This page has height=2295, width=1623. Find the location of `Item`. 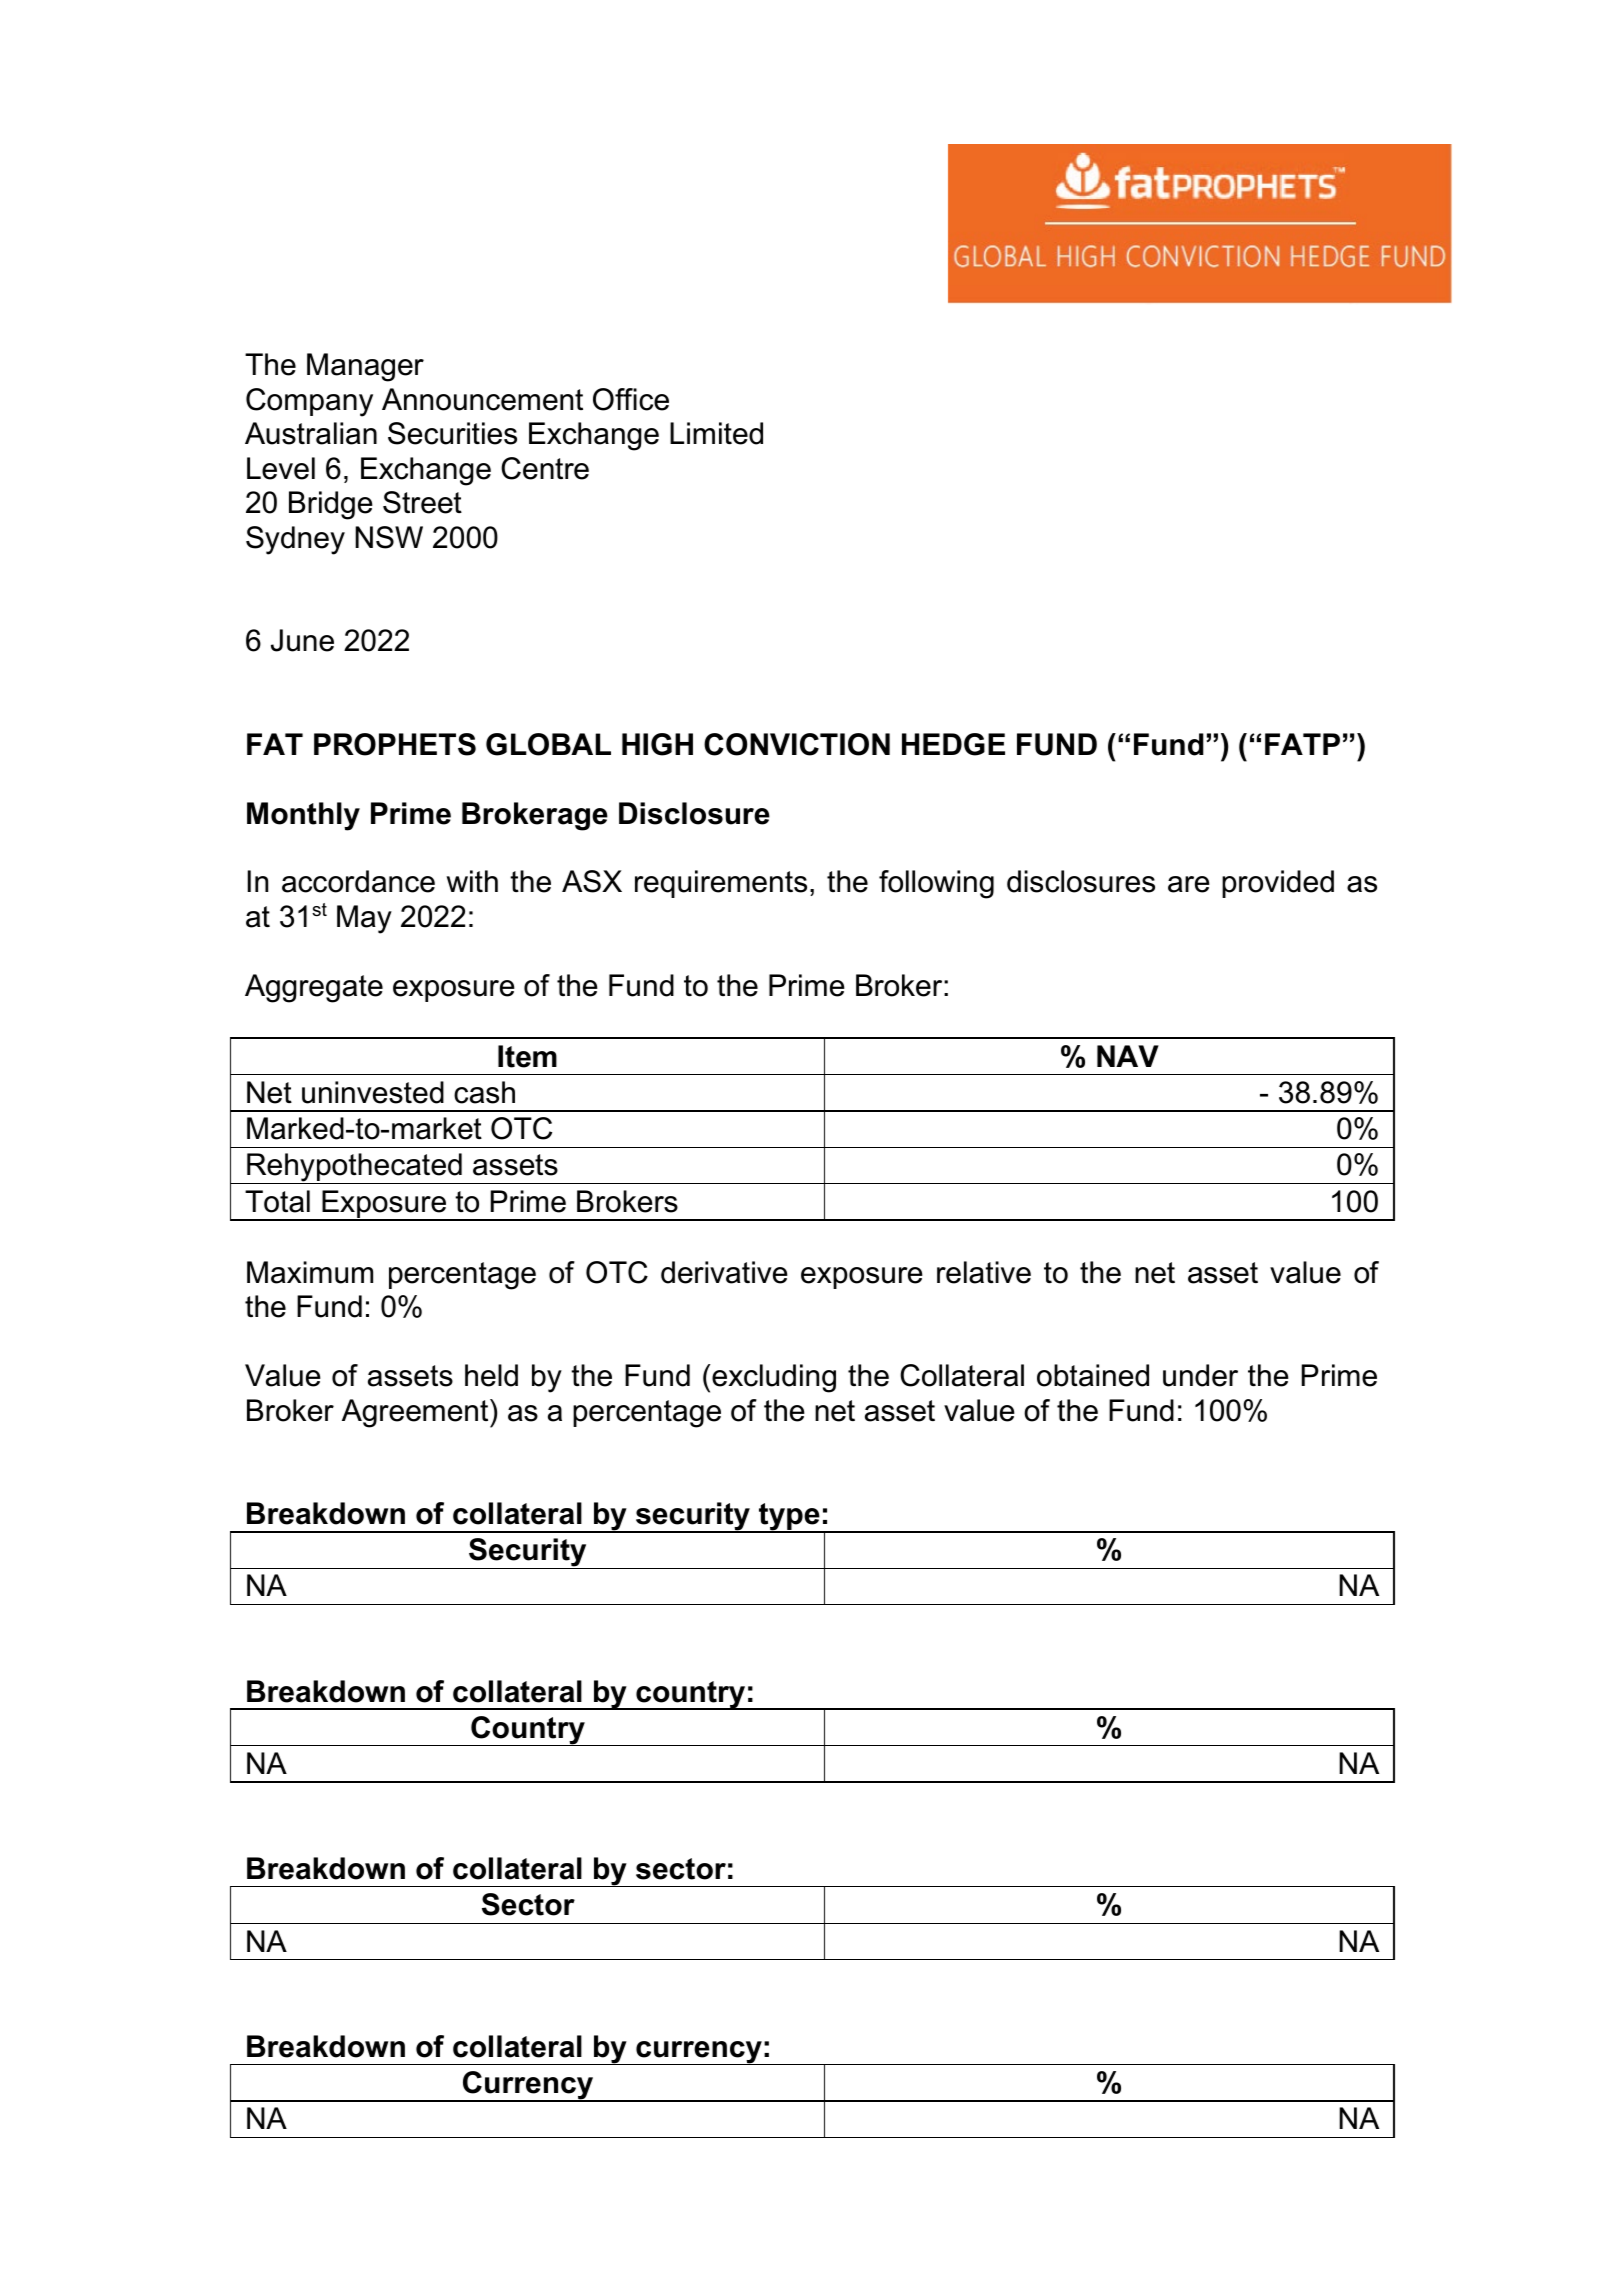

Item is located at coordinates (527, 1056).
